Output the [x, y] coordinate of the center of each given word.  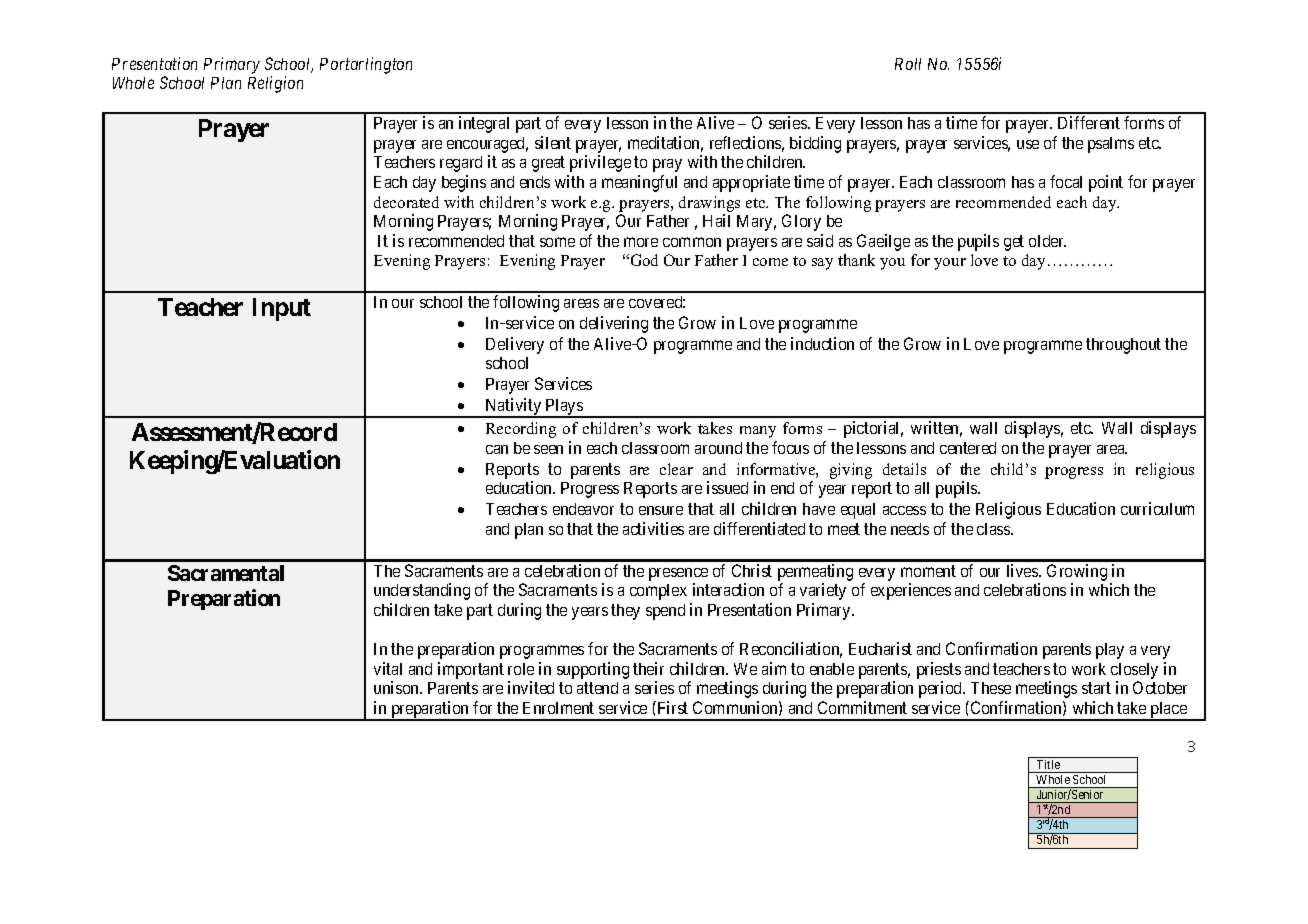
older [1047, 241]
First [671, 707]
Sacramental [226, 573]
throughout [1123, 346]
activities [653, 528]
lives [1023, 570]
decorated [406, 202]
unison [398, 687]
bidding [815, 144]
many [758, 432]
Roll [908, 64]
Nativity [513, 408]
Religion [275, 84]
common [692, 242]
